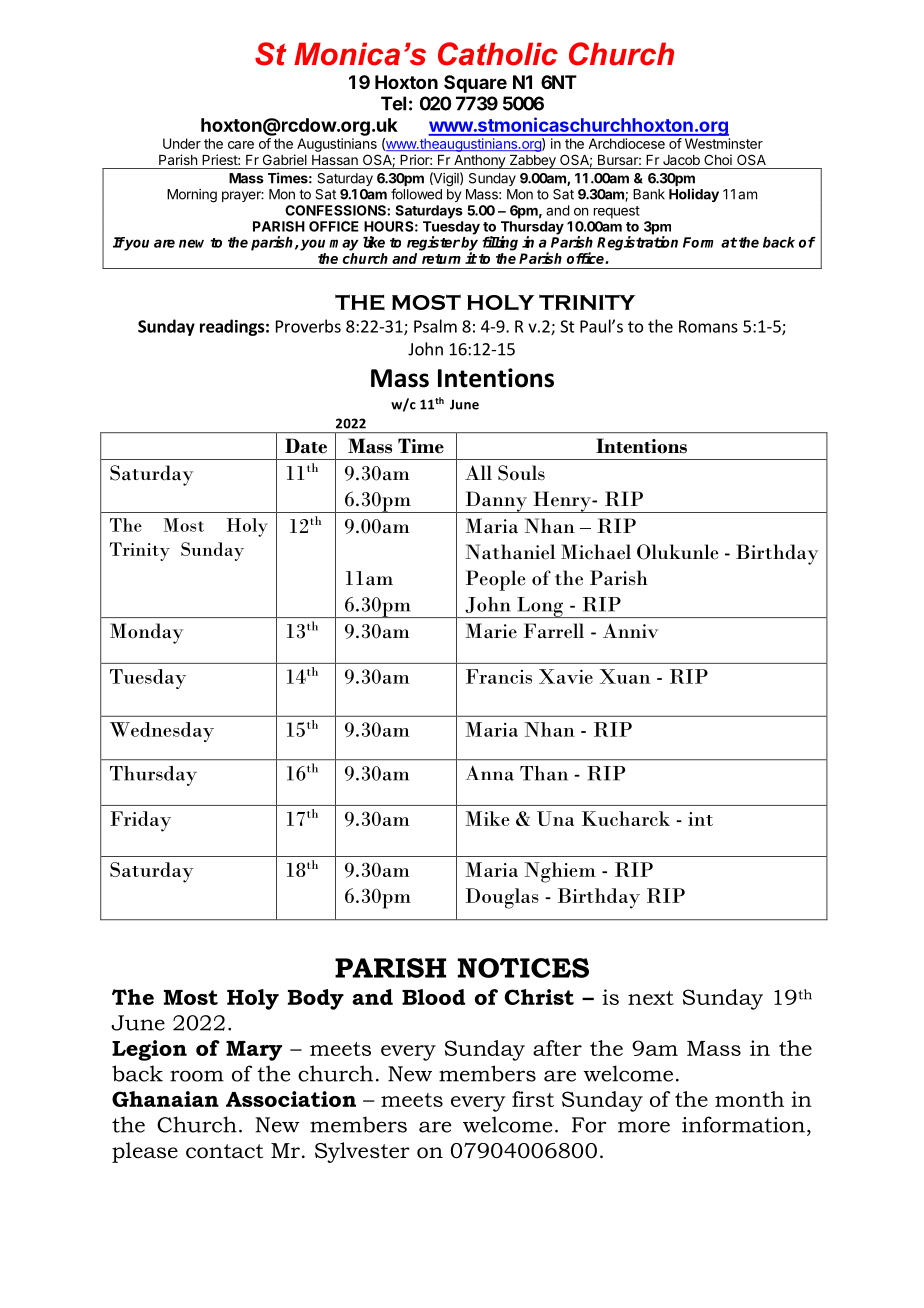 The width and height of the image is (924, 1308). Describe the element at coordinates (308, 326) in the image. I see `Proverbs` at that location.
